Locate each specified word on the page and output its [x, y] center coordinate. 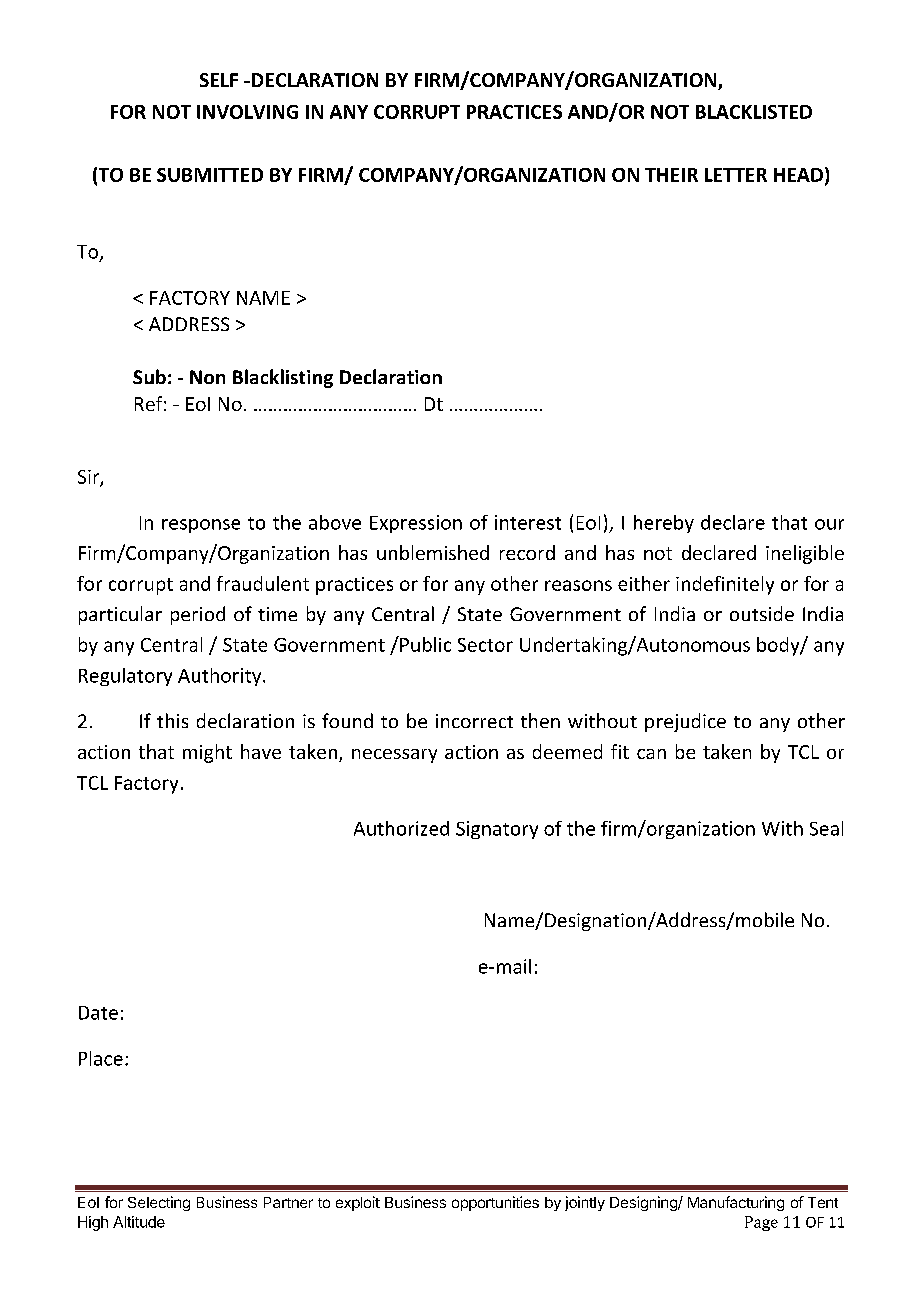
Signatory [497, 830]
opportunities [495, 1203]
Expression [416, 524]
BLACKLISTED [754, 112]
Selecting [159, 1203]
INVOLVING [247, 112]
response [201, 526]
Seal [826, 828]
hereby [664, 524]
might [207, 753]
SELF [219, 80]
